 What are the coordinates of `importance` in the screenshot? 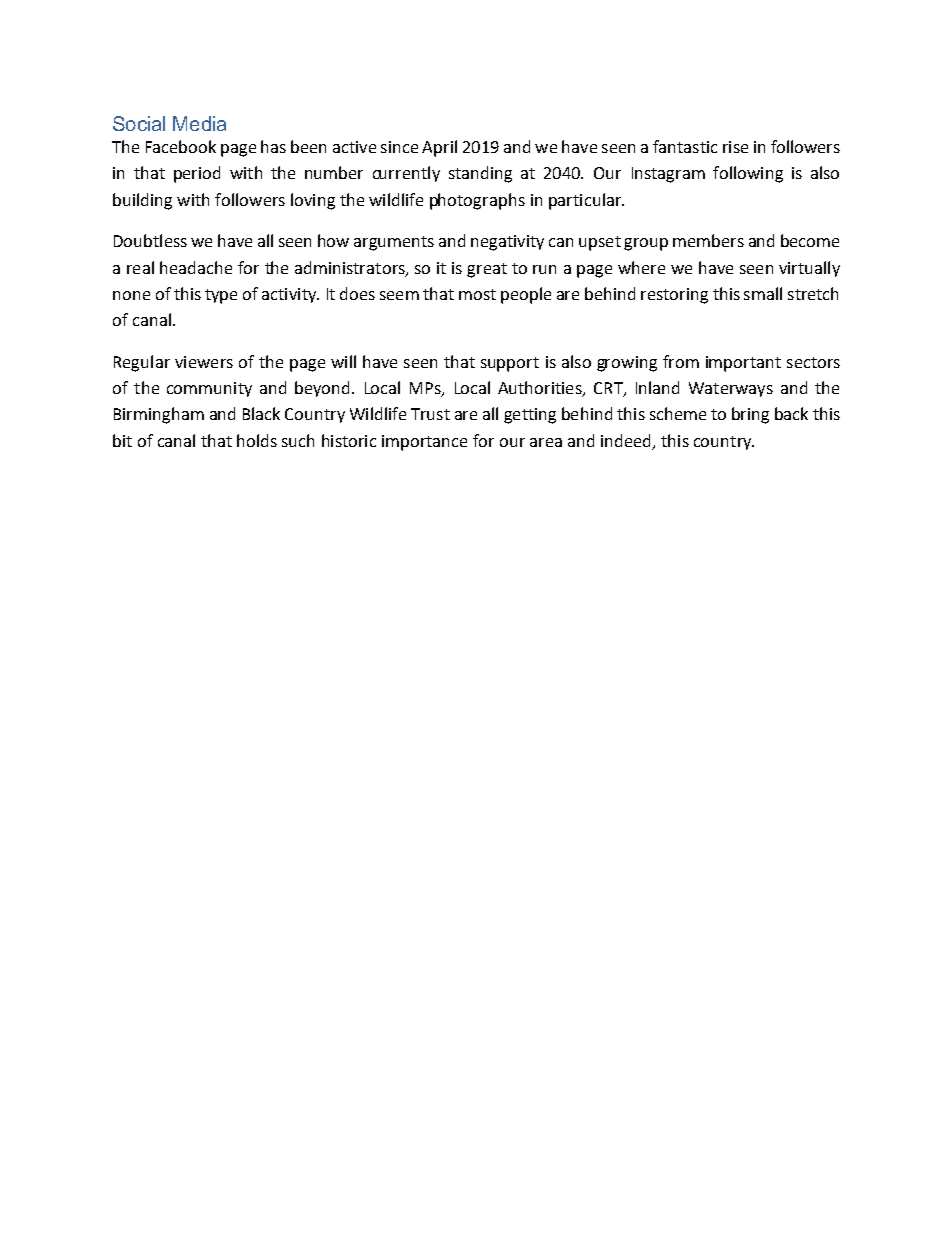 It's located at (424, 443).
